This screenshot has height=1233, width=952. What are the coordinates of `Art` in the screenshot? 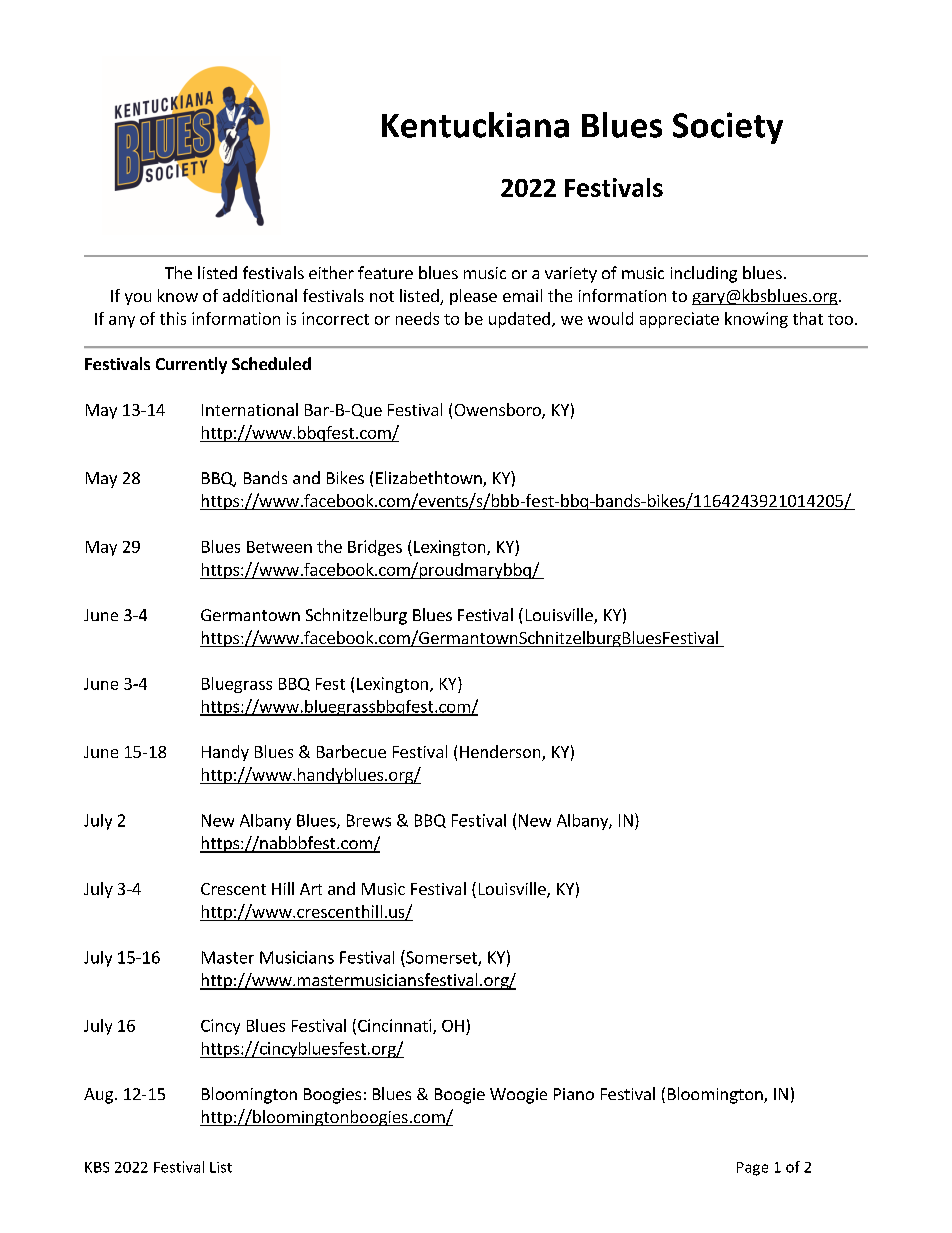 It's located at (311, 889).
